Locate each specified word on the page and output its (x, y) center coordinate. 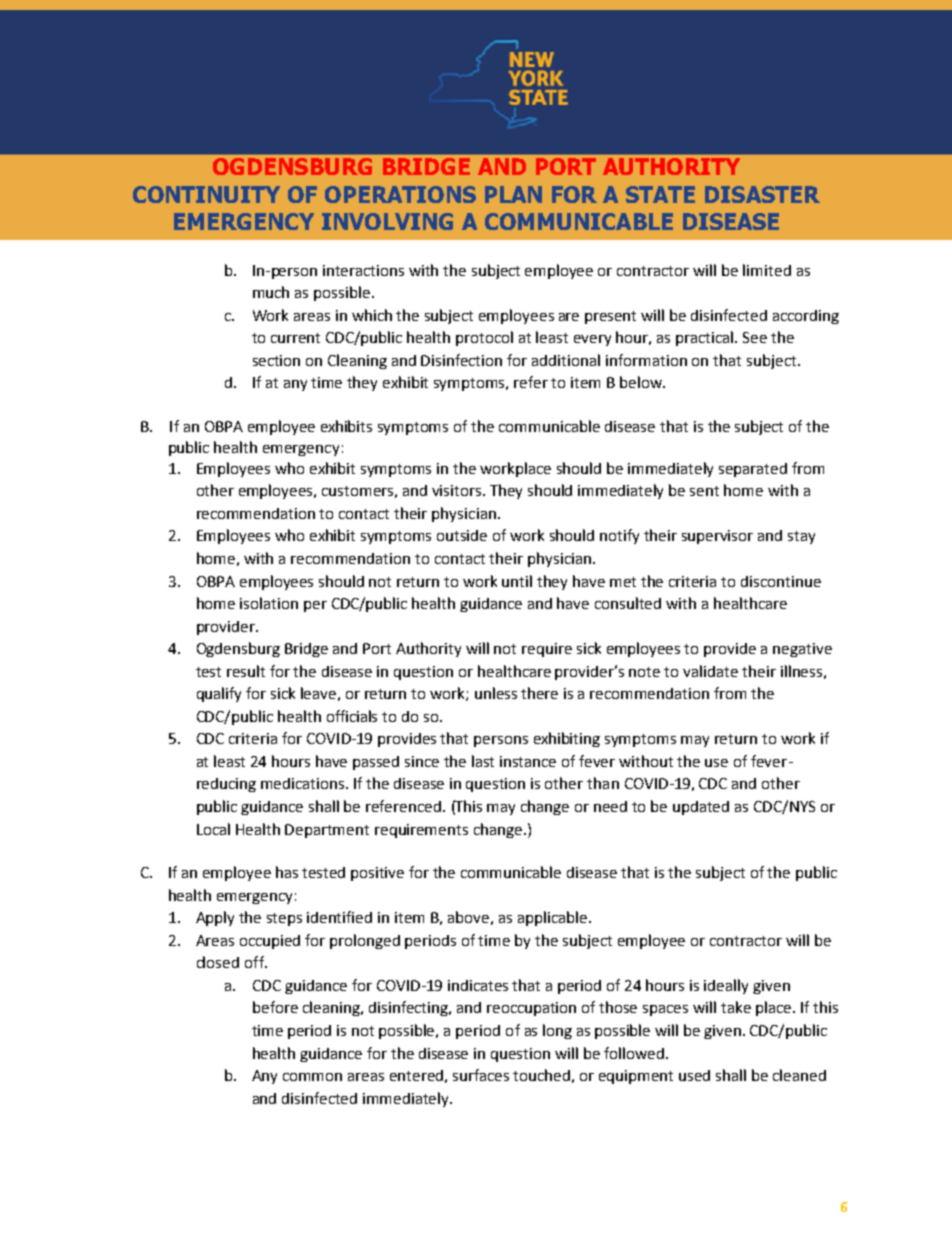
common (312, 1077)
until (517, 581)
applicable (552, 918)
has (287, 872)
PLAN (513, 194)
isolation (269, 603)
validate (710, 671)
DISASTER (762, 194)
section (276, 360)
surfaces (481, 1075)
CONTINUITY (206, 194)
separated (753, 470)
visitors (458, 490)
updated (701, 808)
